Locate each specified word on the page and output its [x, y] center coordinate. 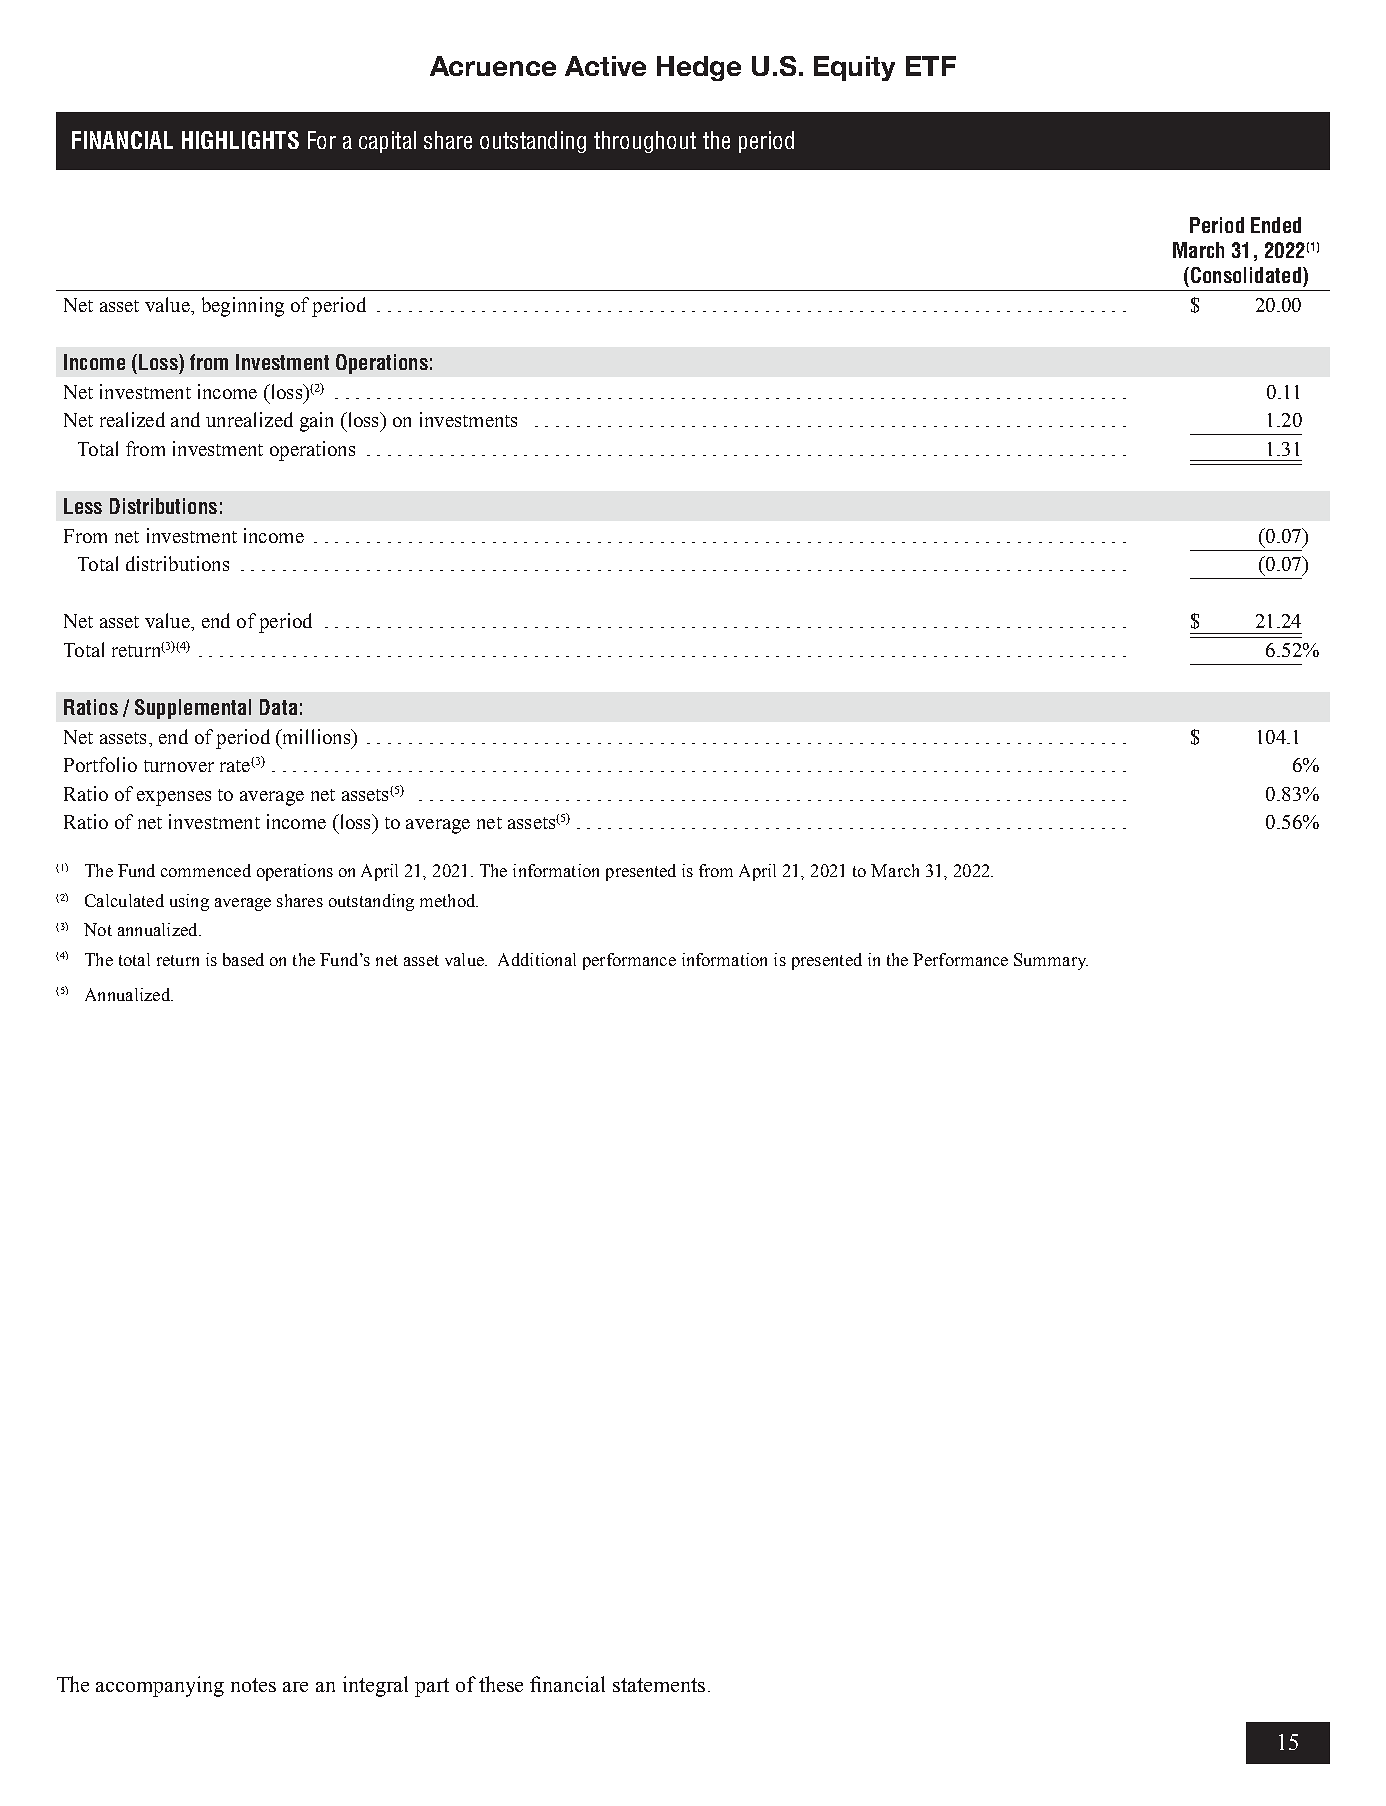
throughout [645, 142]
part [432, 1687]
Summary [1051, 961]
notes [253, 1685]
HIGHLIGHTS [240, 140]
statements [659, 1685]
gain [316, 422]
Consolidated [1246, 275]
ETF [931, 66]
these [501, 1684]
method [449, 900]
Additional [537, 959]
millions [316, 736]
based [243, 959]
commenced [206, 870]
